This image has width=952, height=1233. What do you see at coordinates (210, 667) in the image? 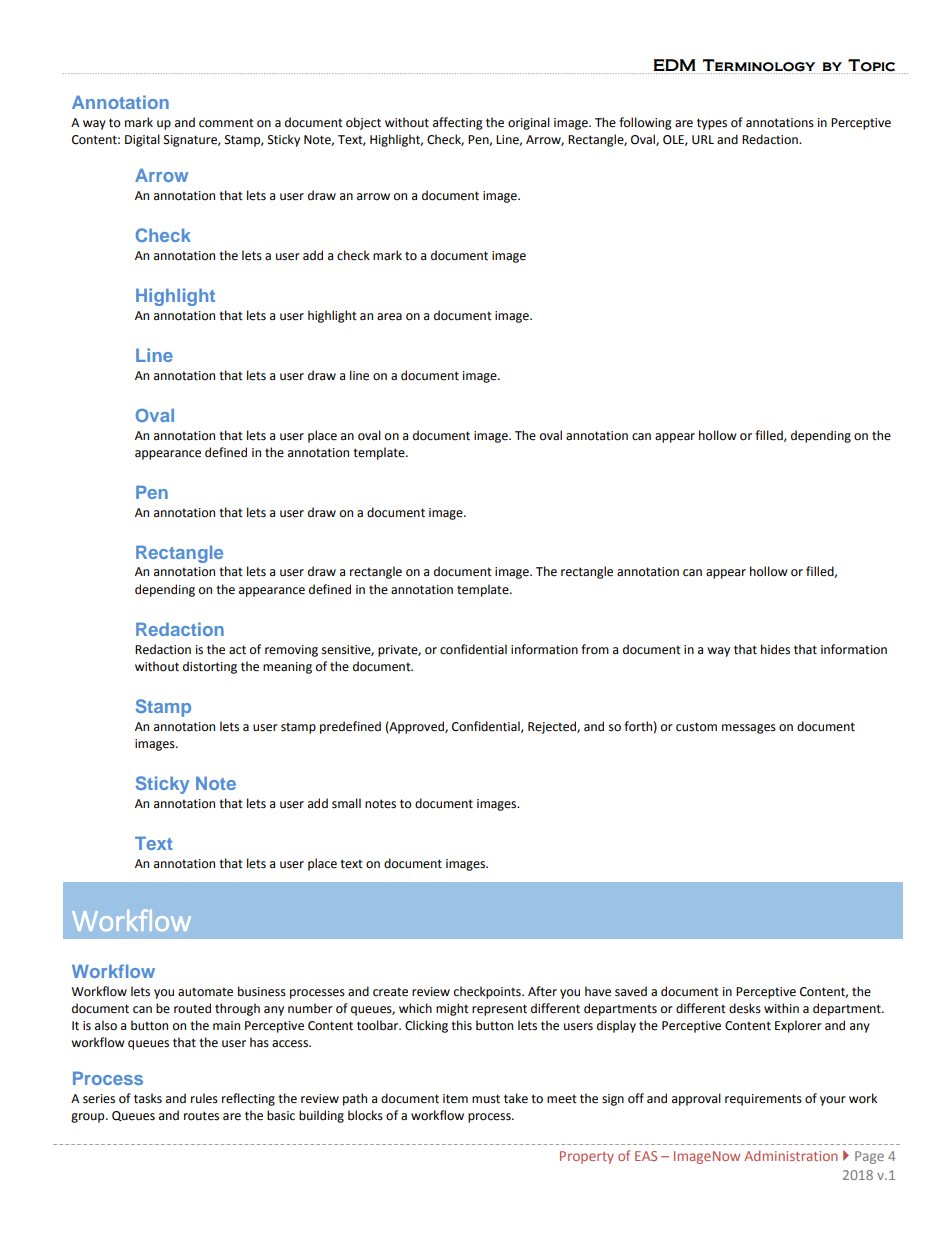
I see `distorting` at bounding box center [210, 667].
